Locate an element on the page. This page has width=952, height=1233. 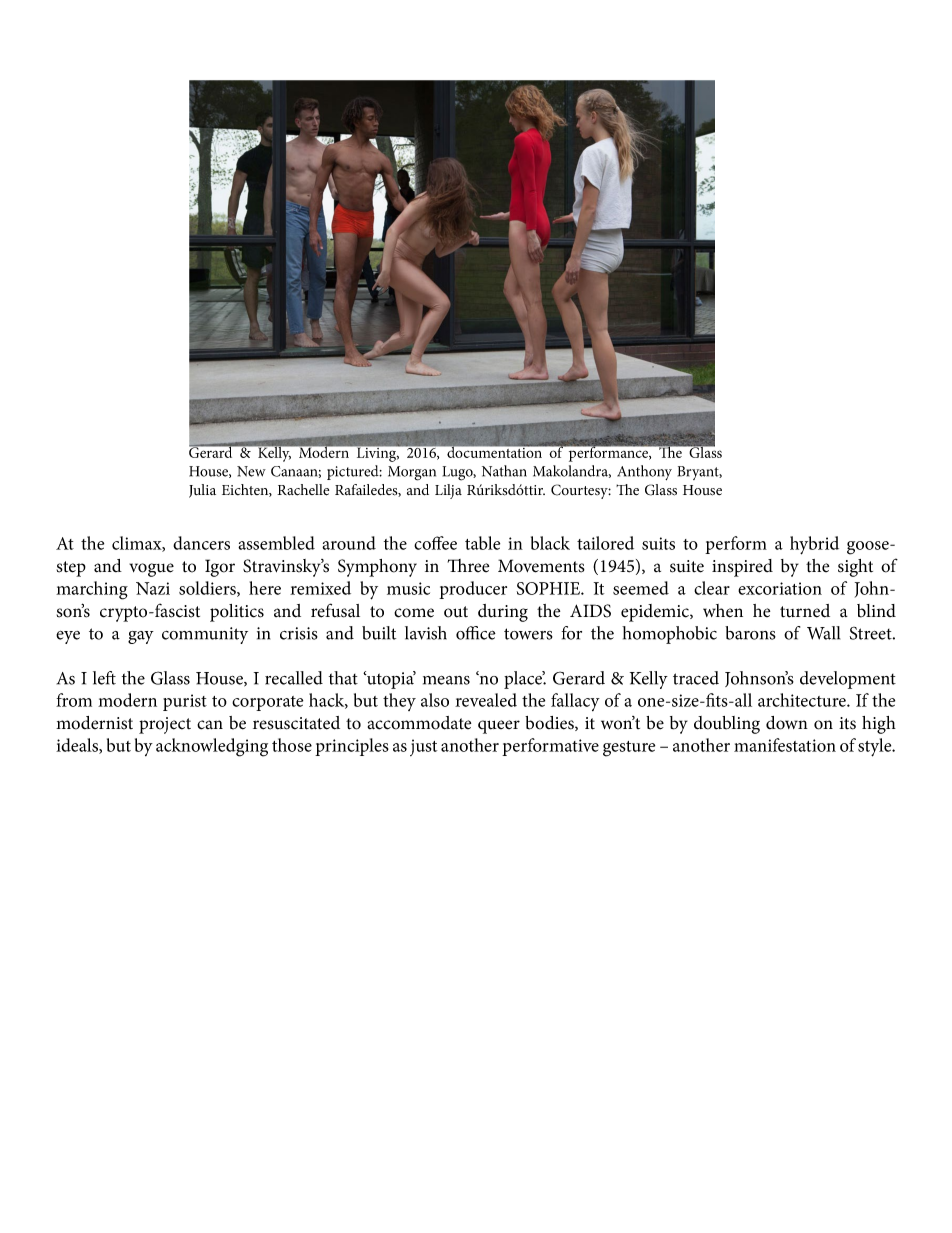
Three is located at coordinates (468, 565).
